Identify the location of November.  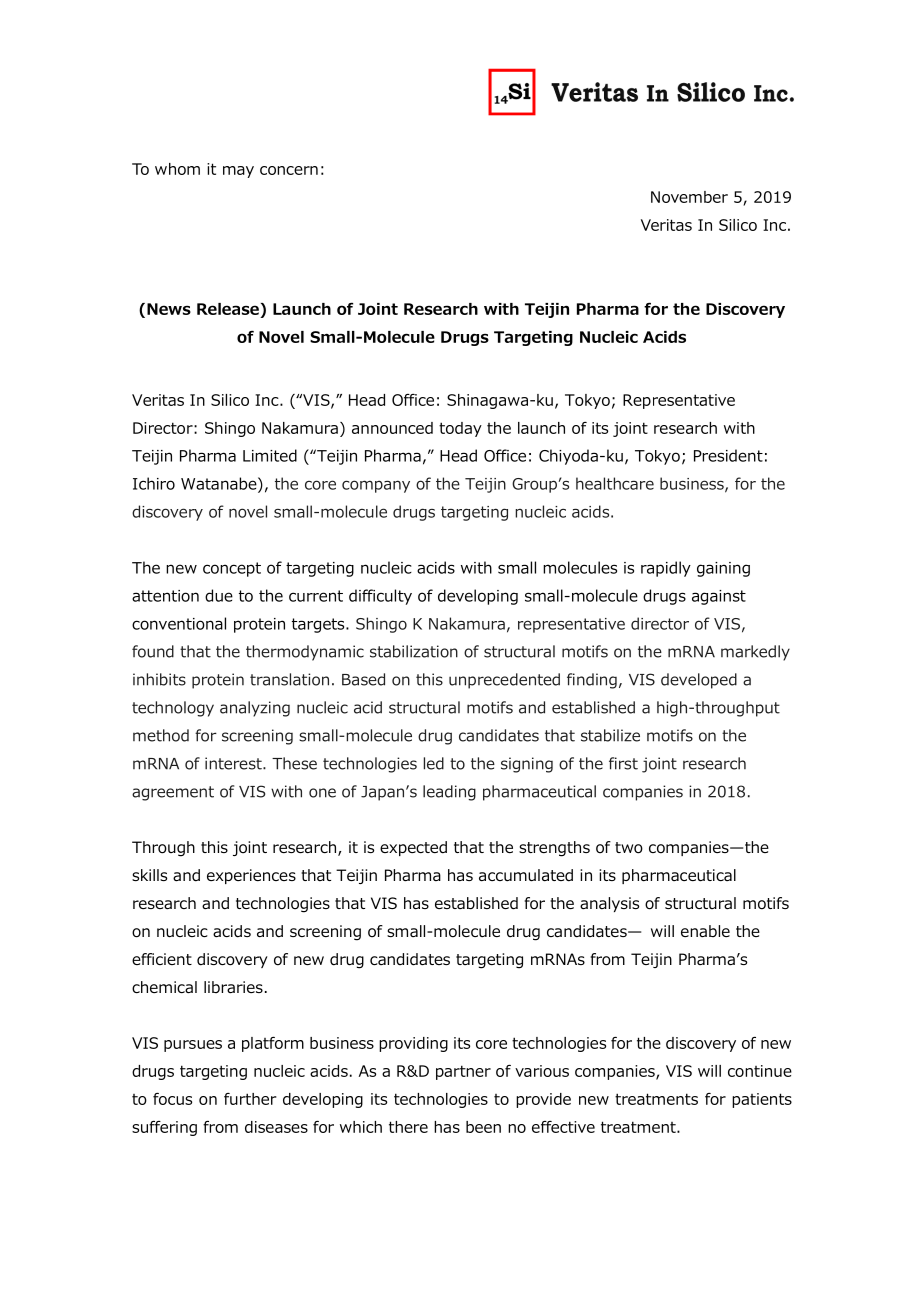
(689, 197).
